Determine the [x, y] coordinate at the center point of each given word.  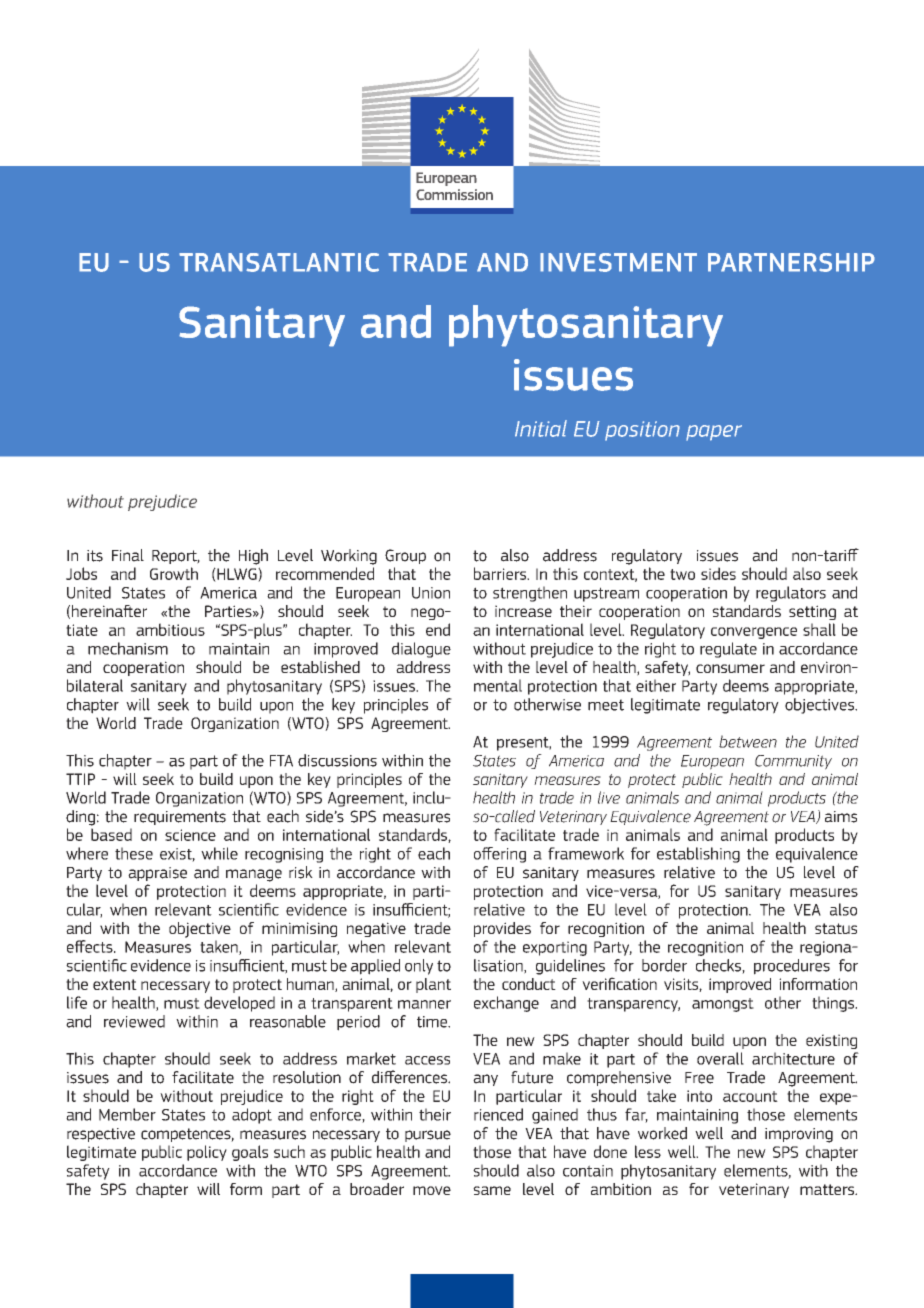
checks [719, 966]
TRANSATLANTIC [279, 262]
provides [502, 929]
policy [207, 1153]
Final [128, 555]
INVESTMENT [618, 262]
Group [405, 556]
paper [714, 433]
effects [91, 946]
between [748, 741]
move [432, 1190]
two [682, 574]
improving [799, 1135]
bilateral [95, 685]
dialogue [421, 650]
